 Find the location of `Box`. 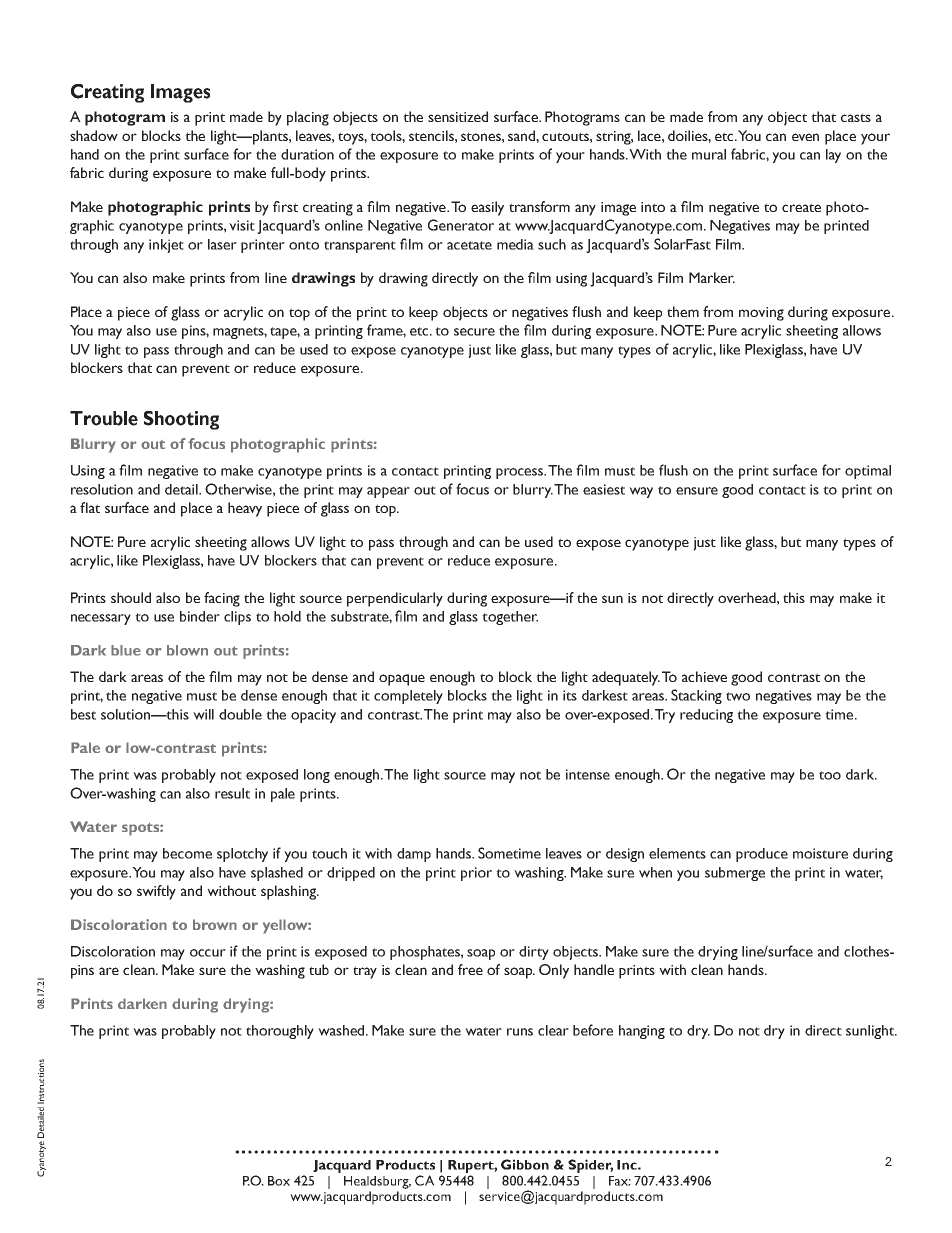

Box is located at coordinates (279, 1181).
